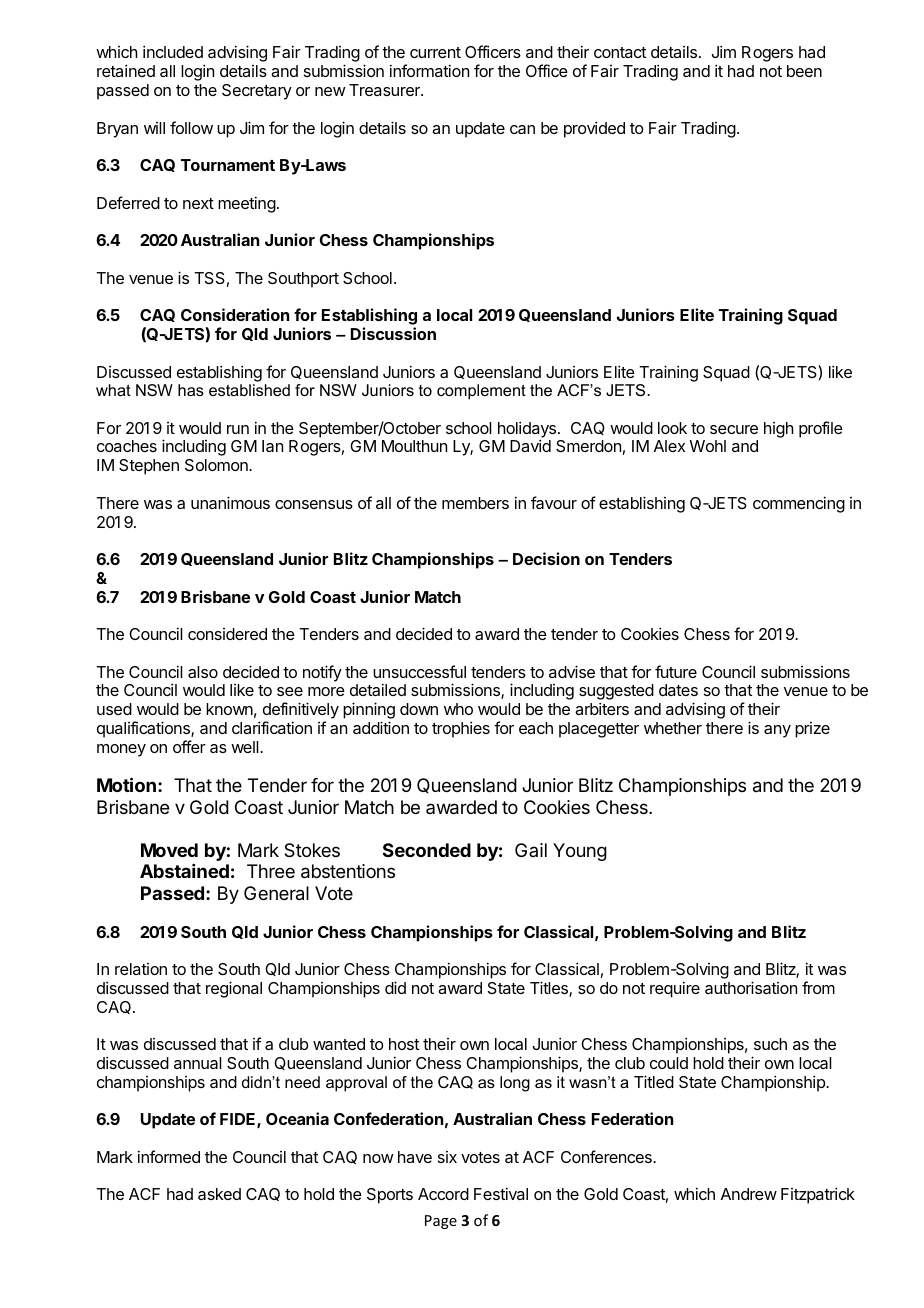  What do you see at coordinates (219, 1194) in the image?
I see `asked` at bounding box center [219, 1194].
